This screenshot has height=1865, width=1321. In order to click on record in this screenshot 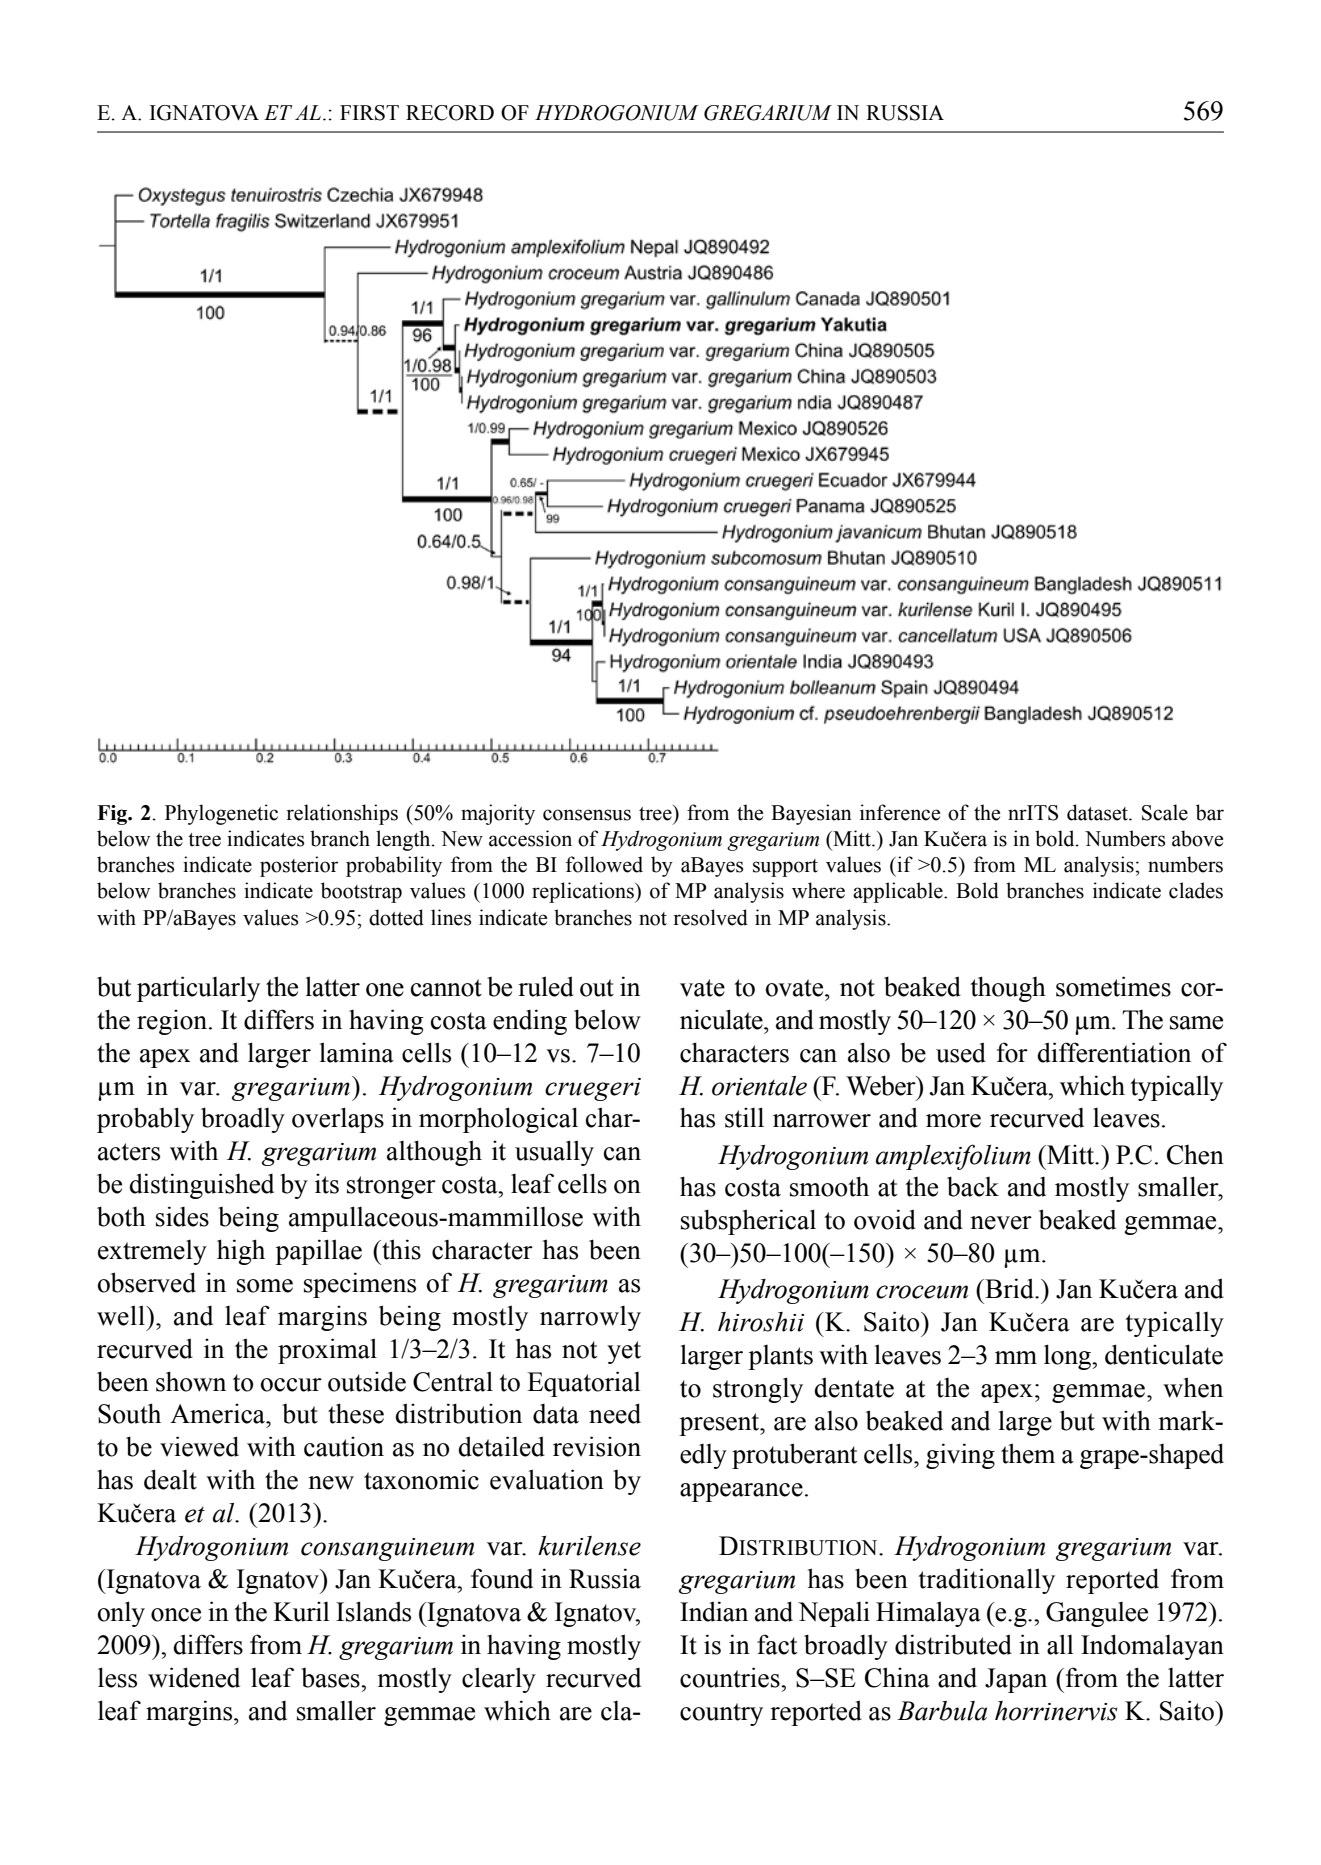, I will do `click(450, 113)`.
